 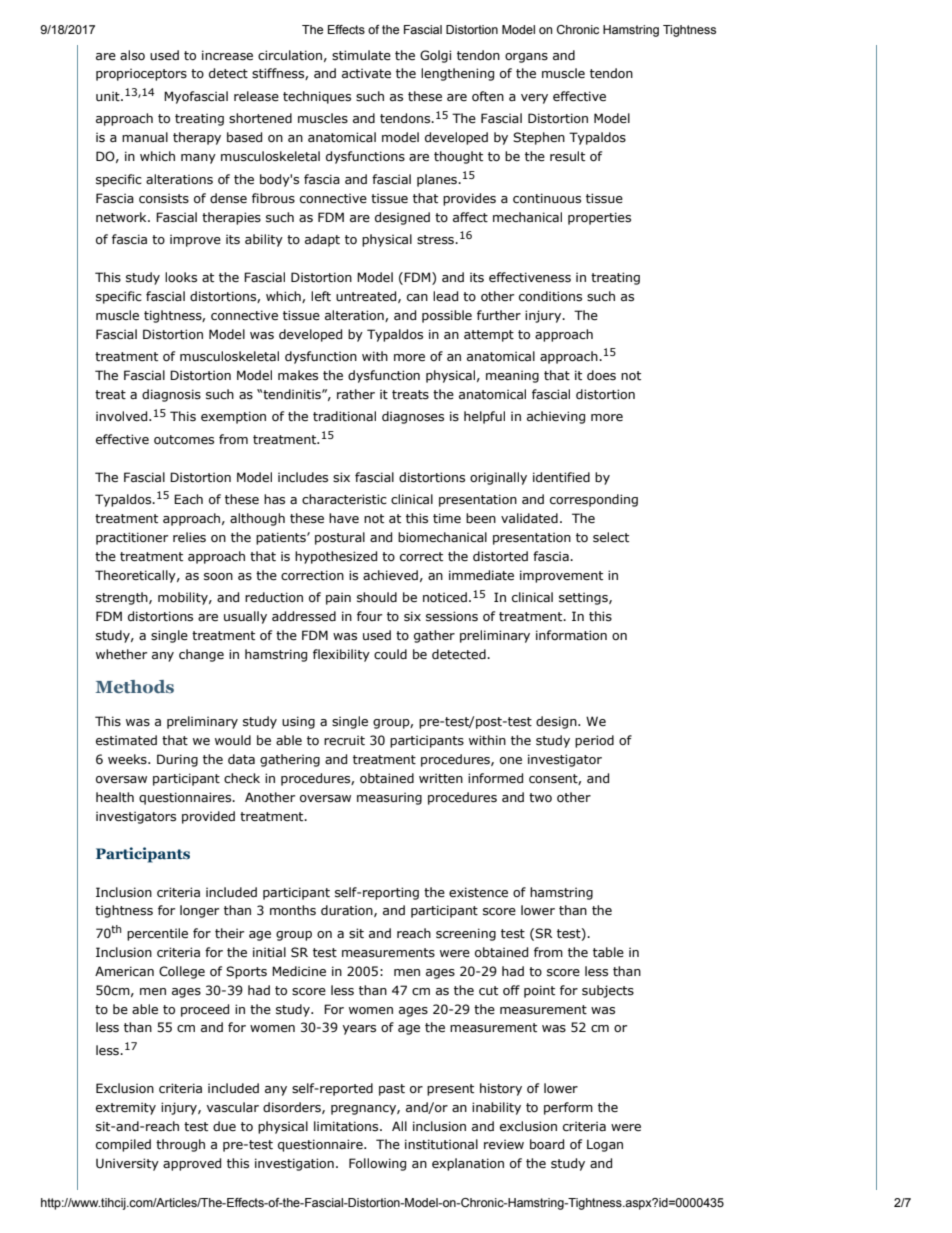 I want to click on proprioceptors, so click(x=141, y=74).
